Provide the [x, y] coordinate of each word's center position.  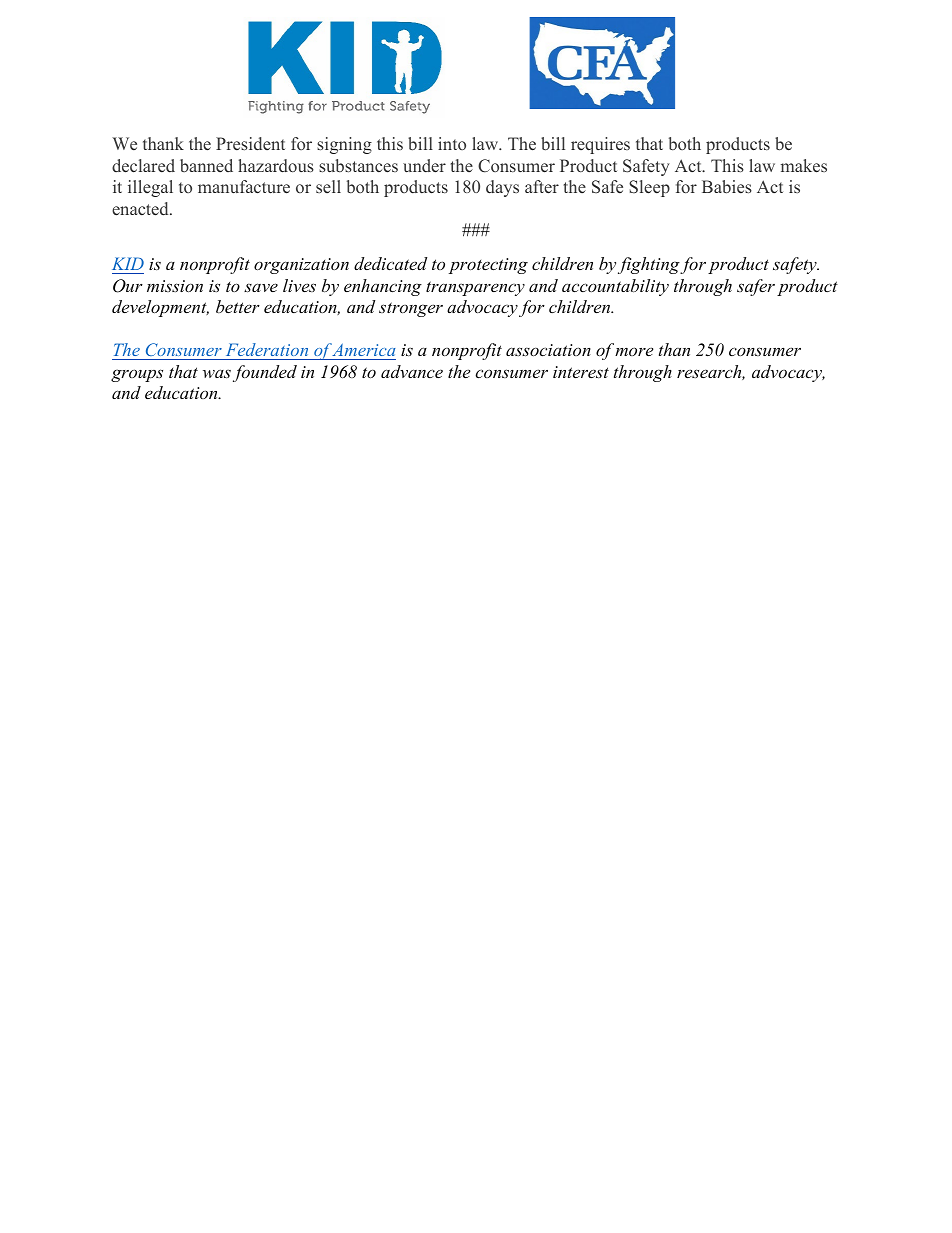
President [250, 143]
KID [128, 263]
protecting [488, 266]
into [452, 143]
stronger [411, 309]
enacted [141, 209]
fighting [649, 265]
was [217, 374]
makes [804, 166]
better [238, 306]
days [502, 188]
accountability [615, 287]
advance [412, 371]
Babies [727, 187]
